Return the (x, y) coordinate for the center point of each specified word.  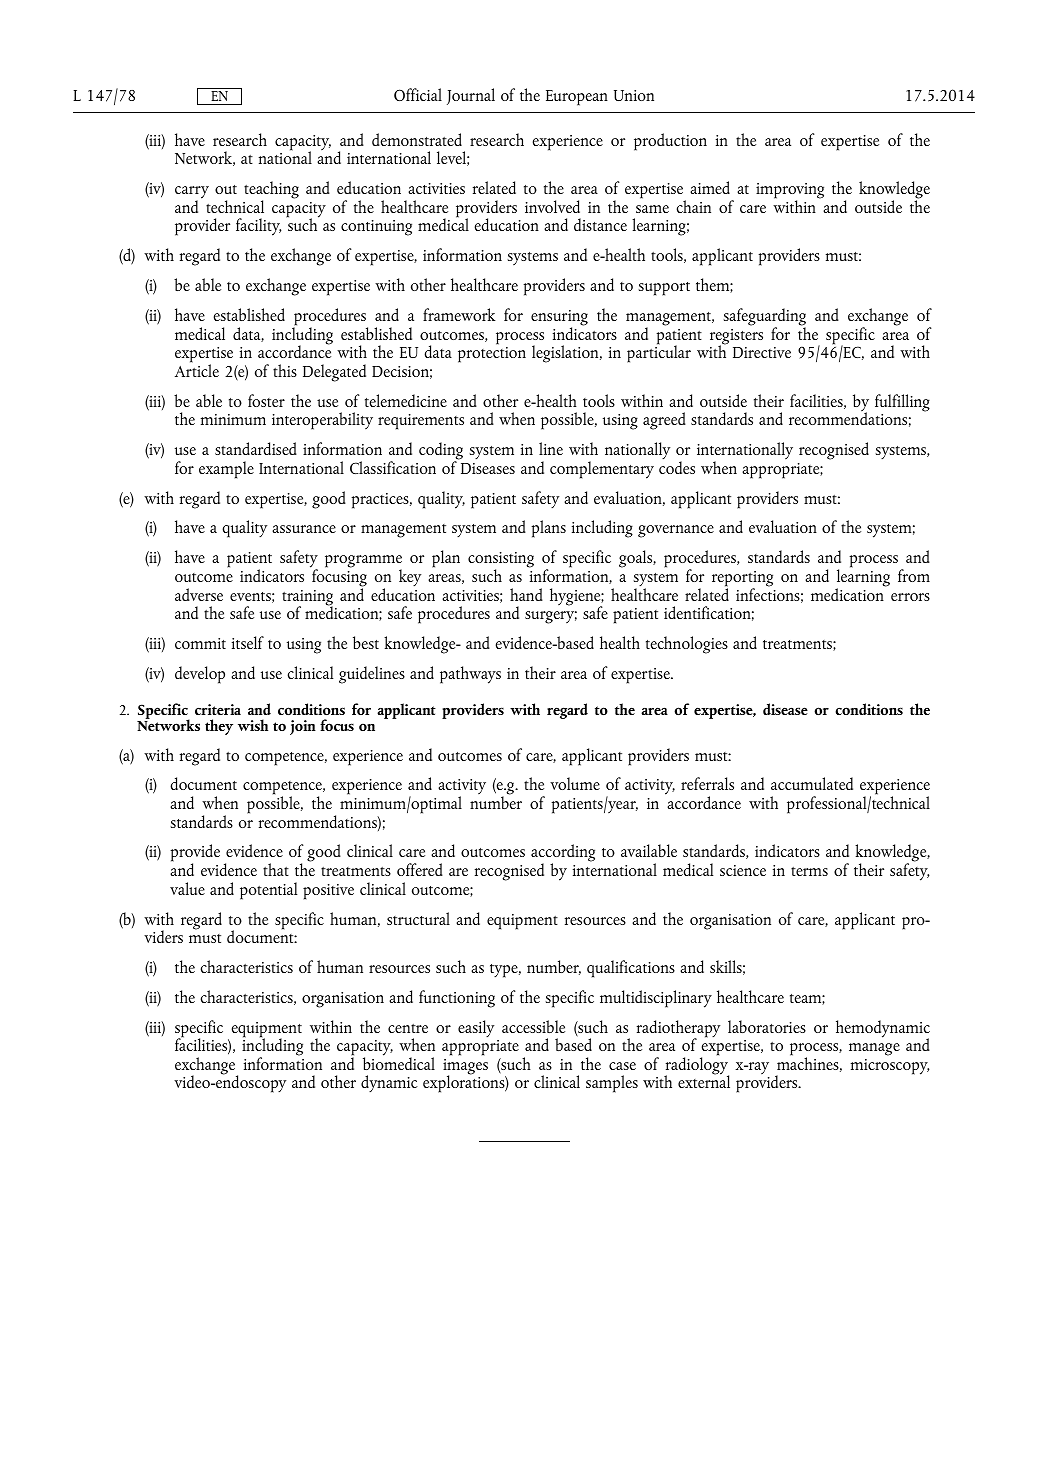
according (563, 854)
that (276, 869)
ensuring (559, 319)
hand (526, 594)
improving (790, 192)
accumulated (812, 783)
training (307, 599)
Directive (762, 352)
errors (910, 597)
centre (408, 1028)
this (285, 370)
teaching (271, 191)
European (577, 98)
